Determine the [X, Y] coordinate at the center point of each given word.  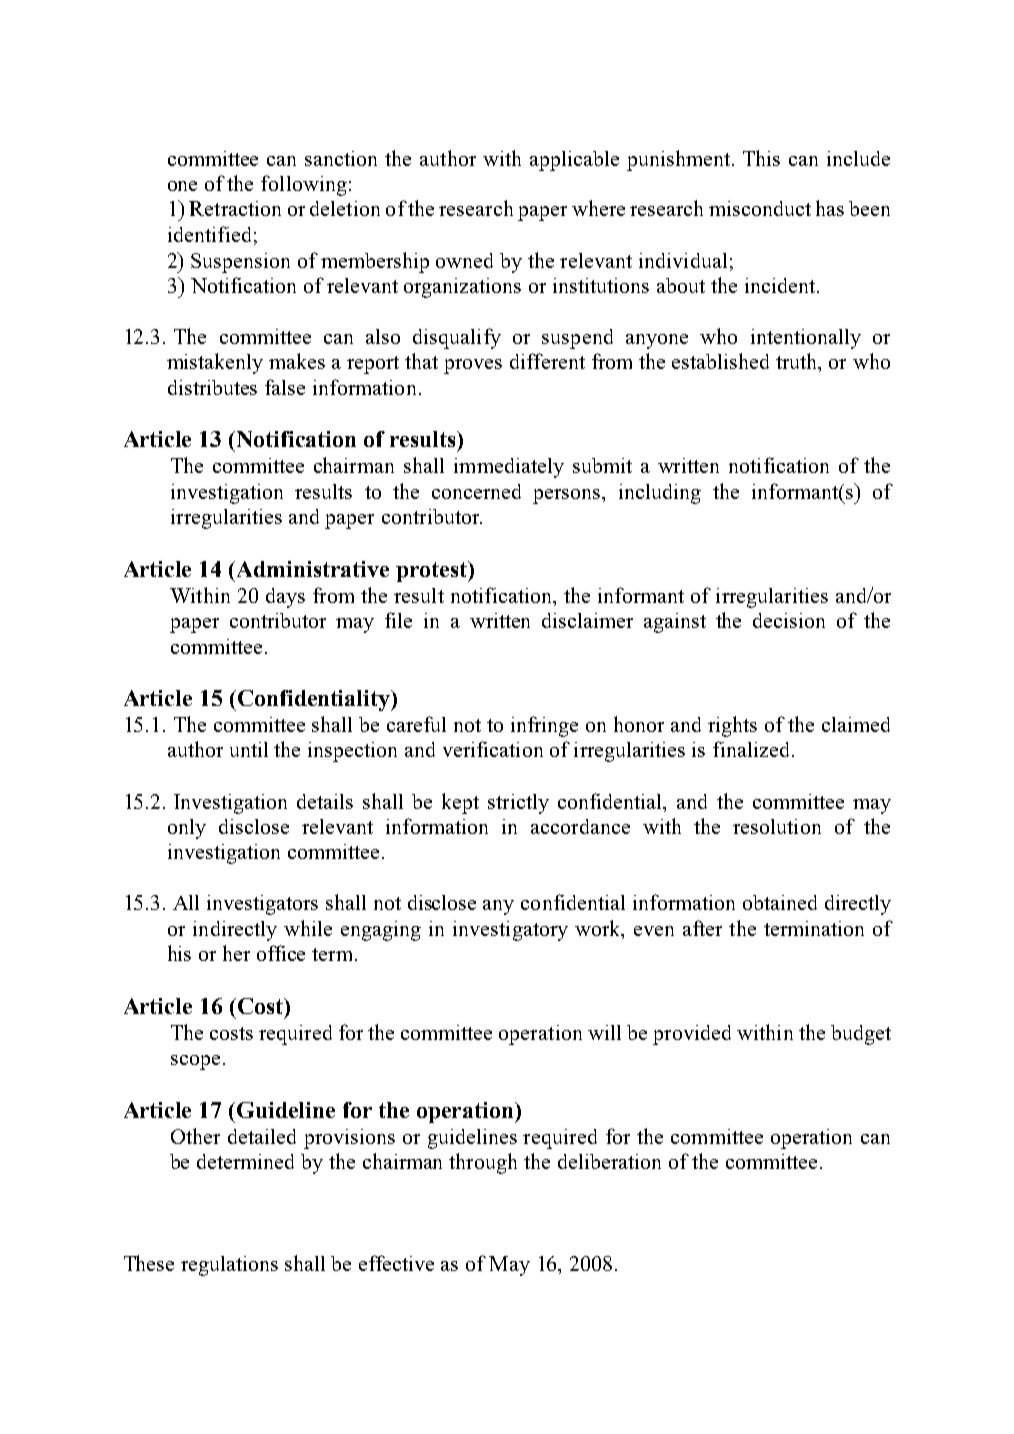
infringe [544, 726]
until [249, 749]
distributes [212, 387]
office [281, 953]
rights [732, 726]
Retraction [235, 208]
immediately [509, 468]
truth [798, 362]
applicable [574, 161]
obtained [780, 902]
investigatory [510, 931]
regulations [229, 1266]
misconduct [760, 208]
